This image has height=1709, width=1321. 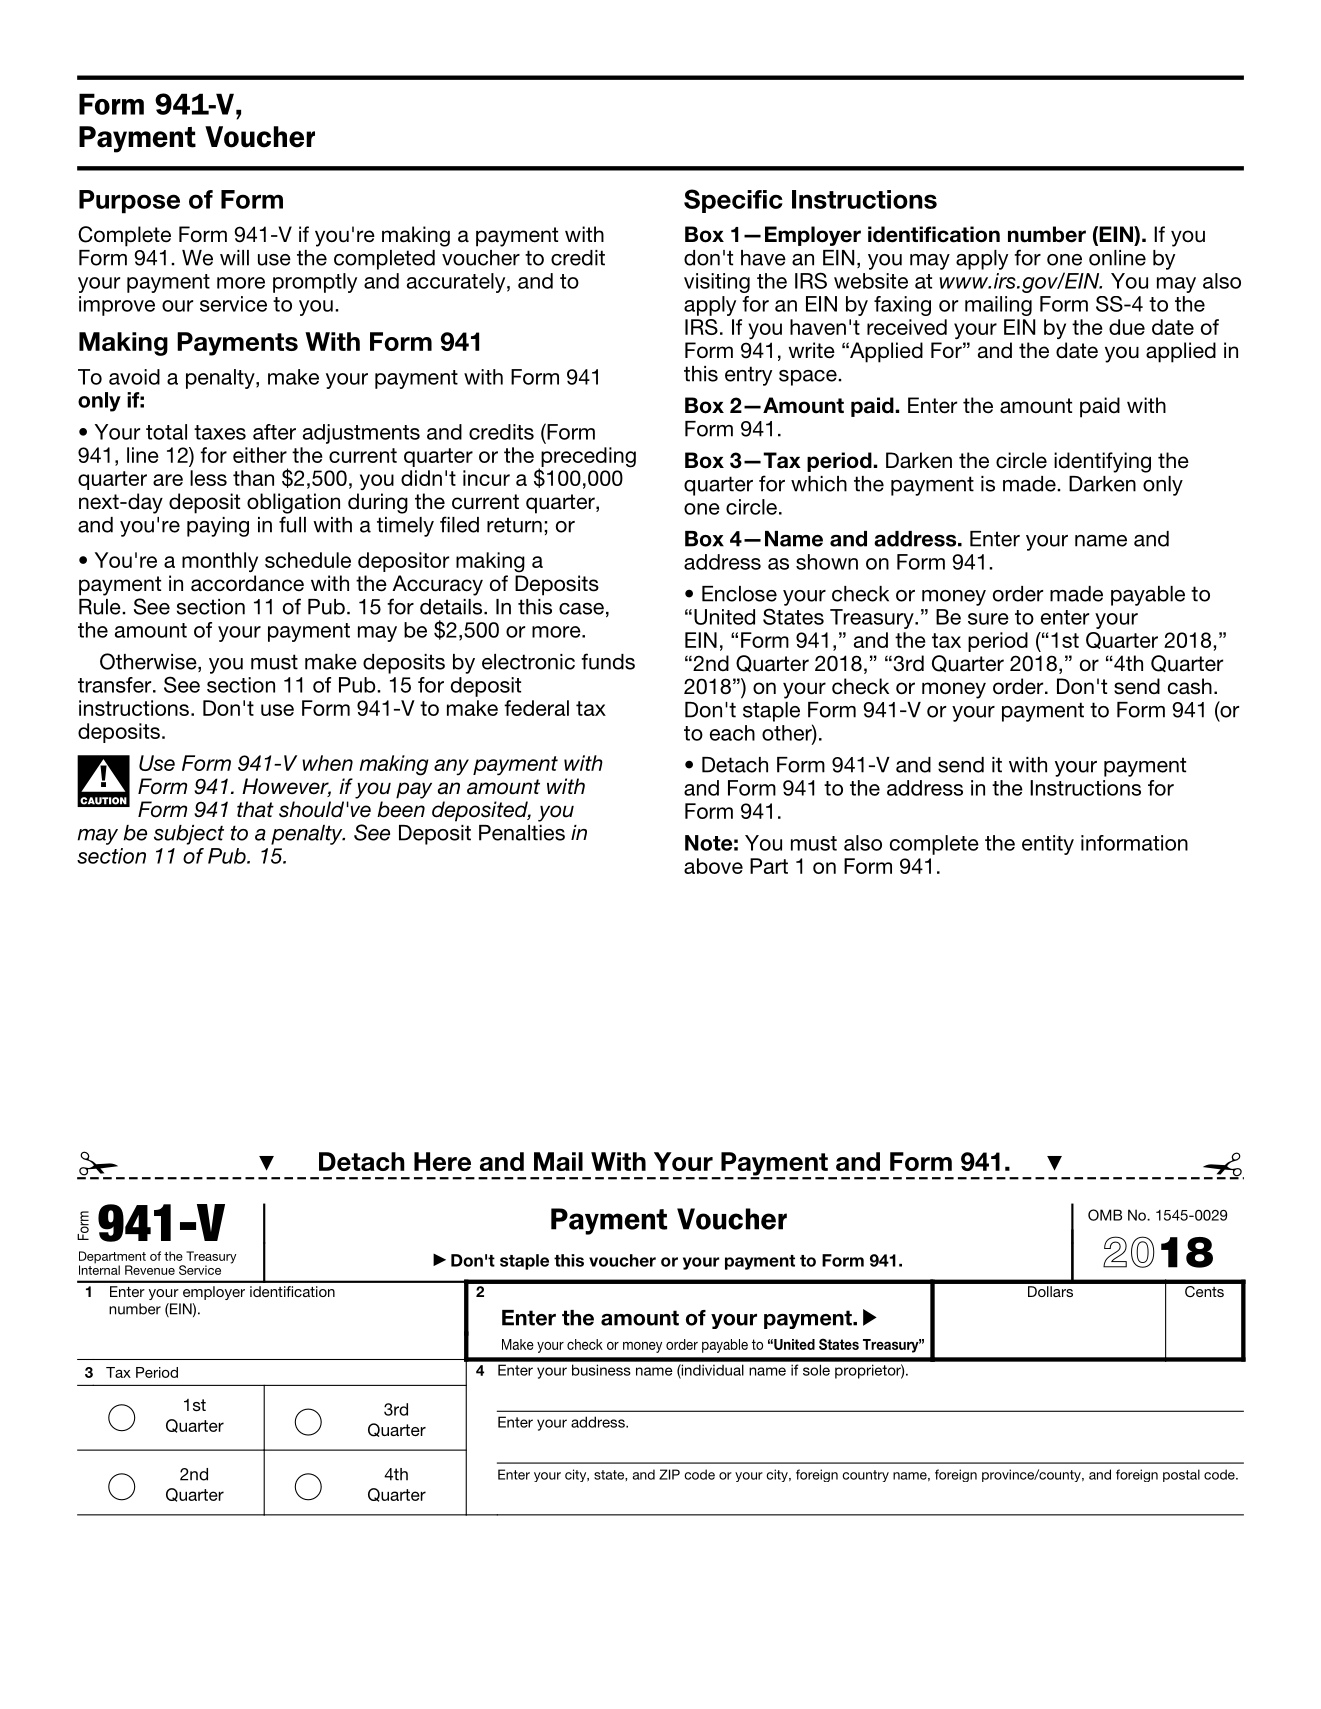 What do you see at coordinates (717, 283) in the image?
I see `visiting` at bounding box center [717, 283].
